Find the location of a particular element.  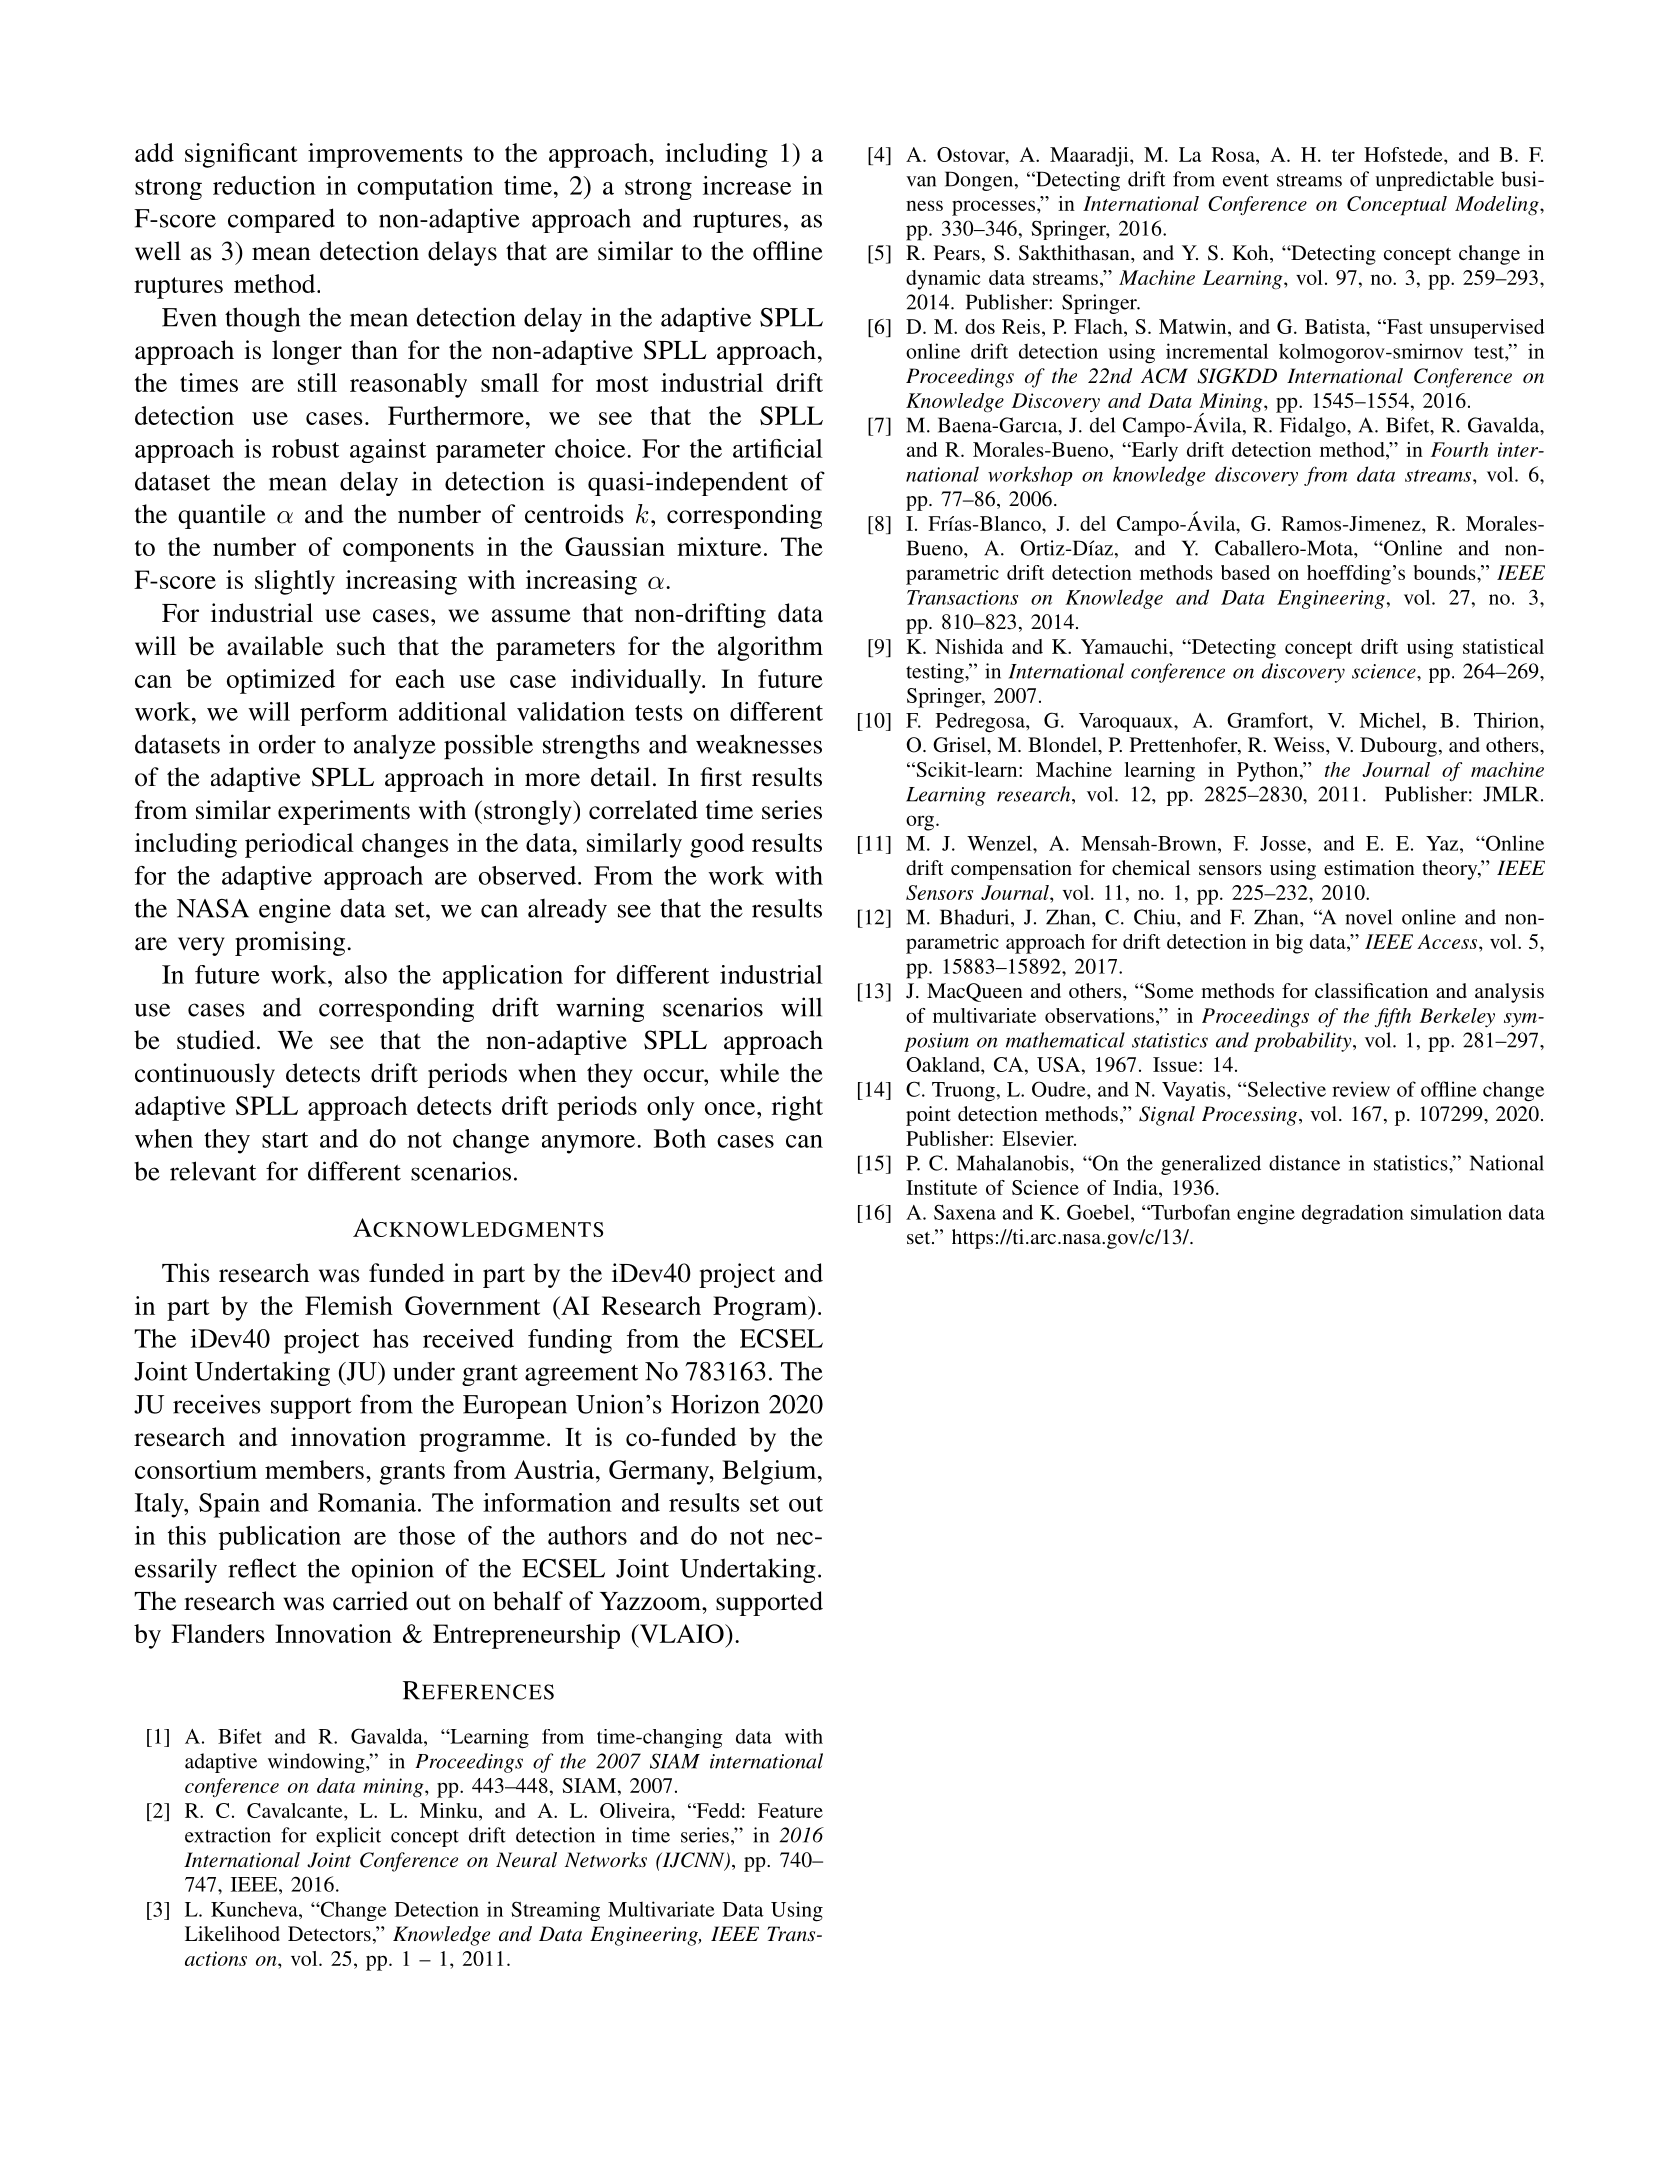

members is located at coordinates (314, 1469).
